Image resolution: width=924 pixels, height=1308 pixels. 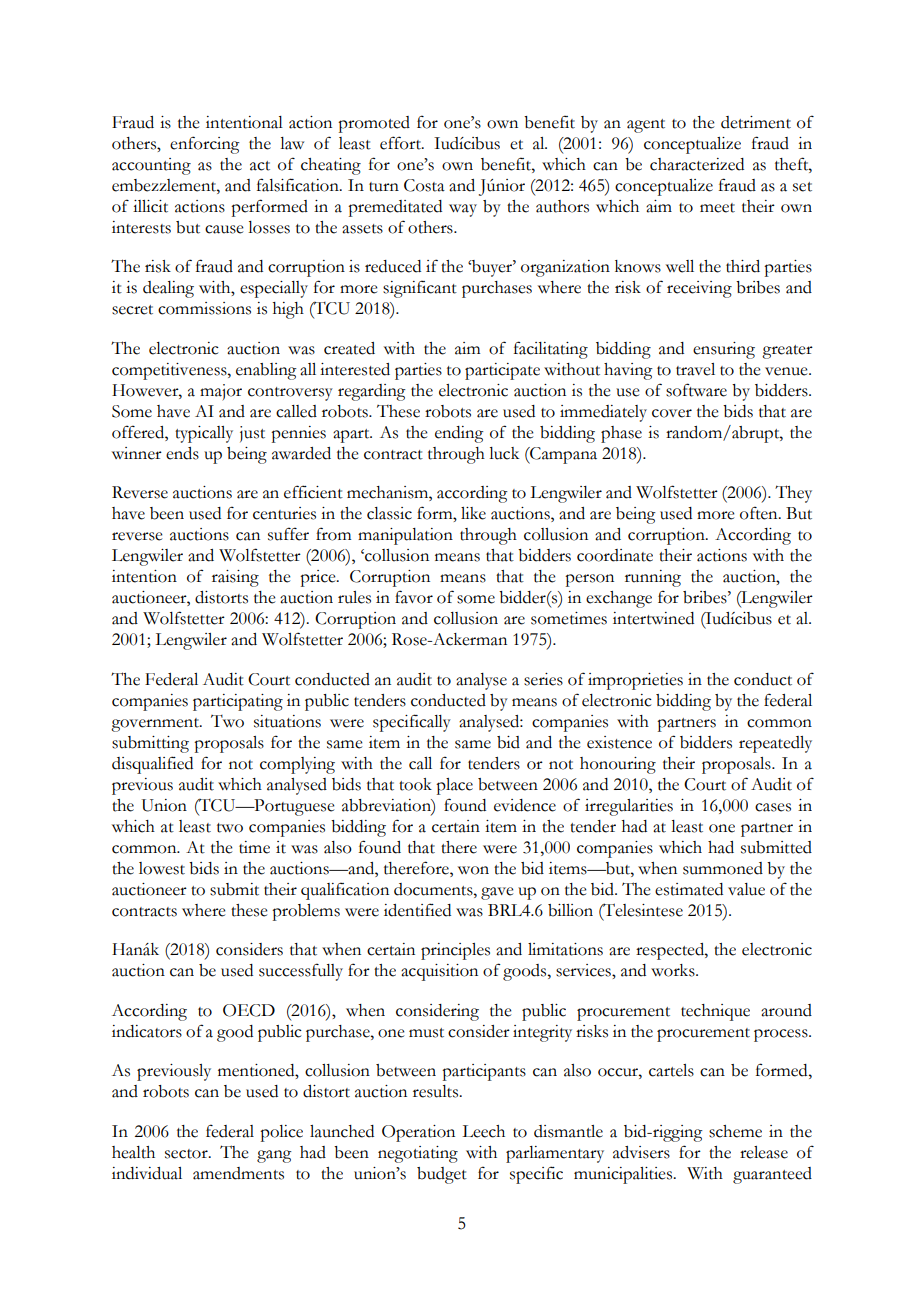 What do you see at coordinates (473, 513) in the document?
I see `like` at bounding box center [473, 513].
